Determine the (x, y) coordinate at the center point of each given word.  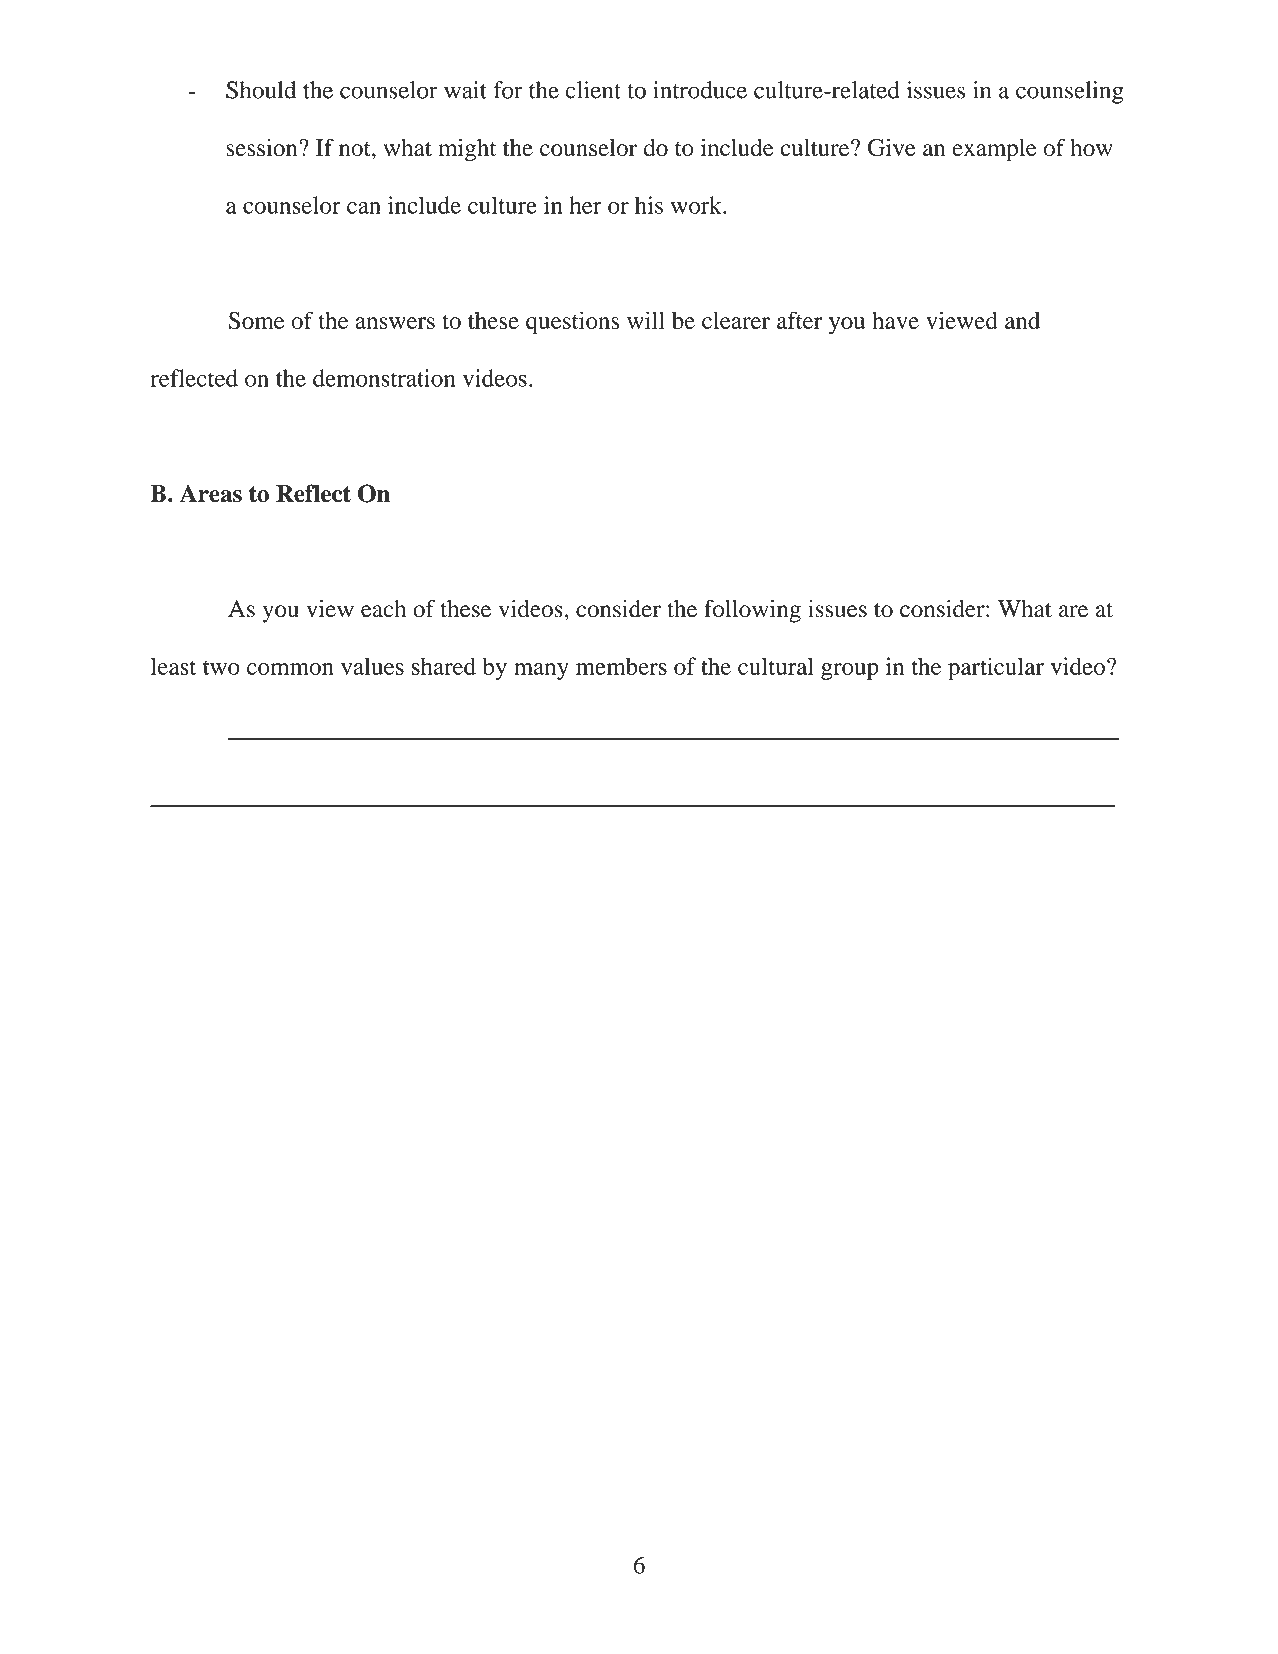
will (646, 320)
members (621, 666)
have (895, 320)
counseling (1070, 92)
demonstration (384, 378)
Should (261, 90)
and (1022, 320)
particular (996, 668)
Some (256, 321)
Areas (211, 493)
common (290, 669)
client (593, 90)
